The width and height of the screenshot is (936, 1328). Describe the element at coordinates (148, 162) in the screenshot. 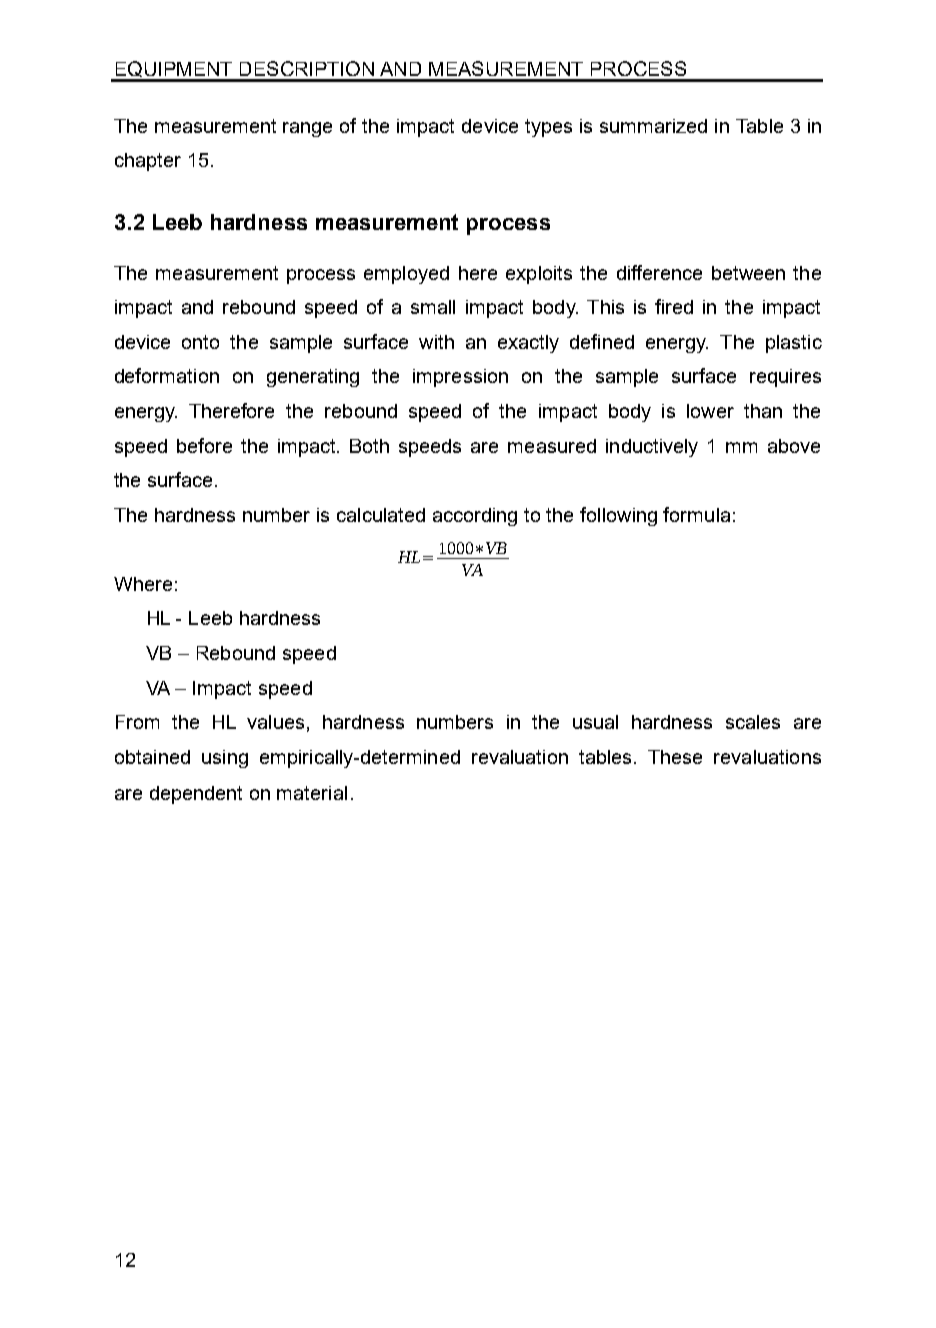

I see `chapter` at that location.
